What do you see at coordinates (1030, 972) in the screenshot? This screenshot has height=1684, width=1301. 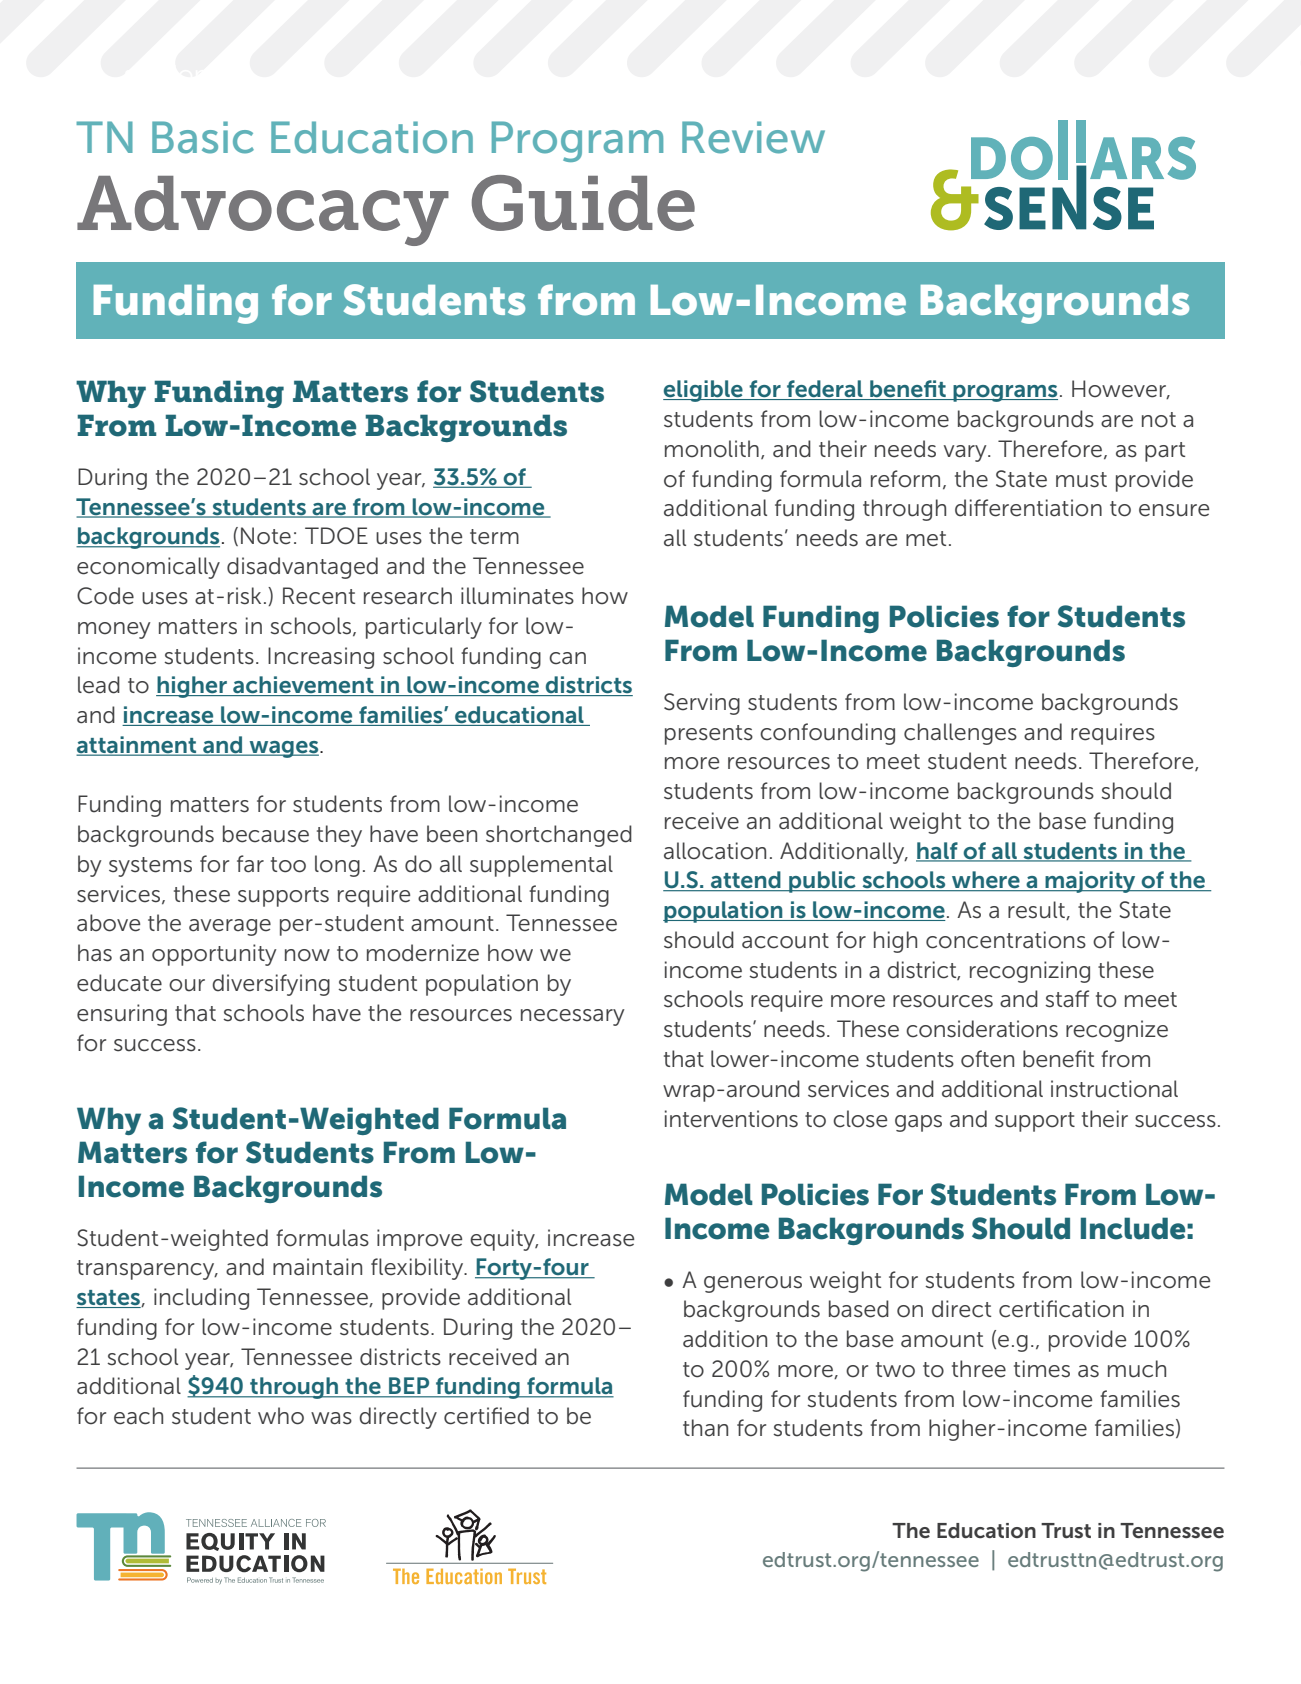 I see `recognizing` at bounding box center [1030, 972].
